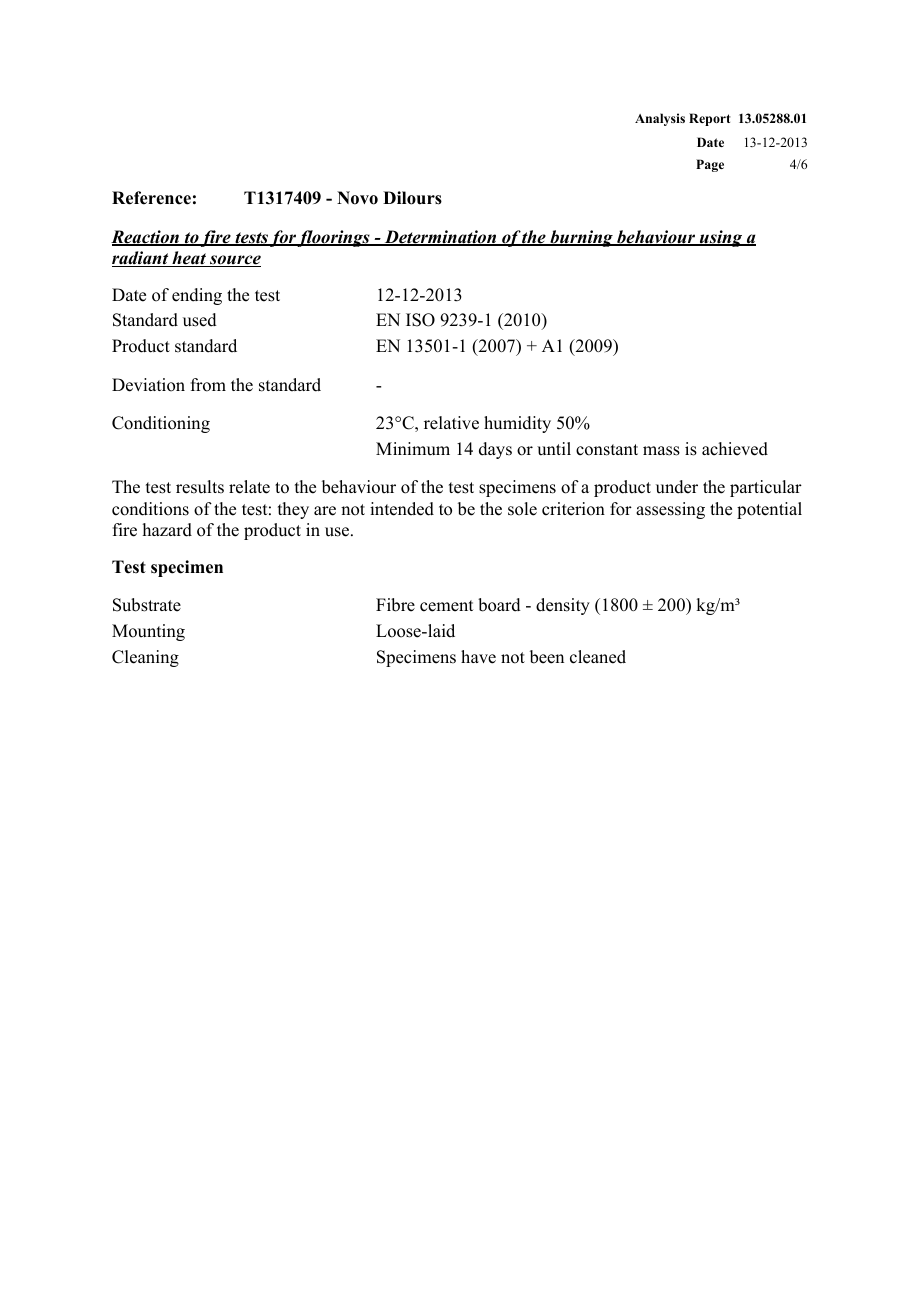 The width and height of the page is (924, 1307). What do you see at coordinates (670, 510) in the page?
I see `assessing` at bounding box center [670, 510].
